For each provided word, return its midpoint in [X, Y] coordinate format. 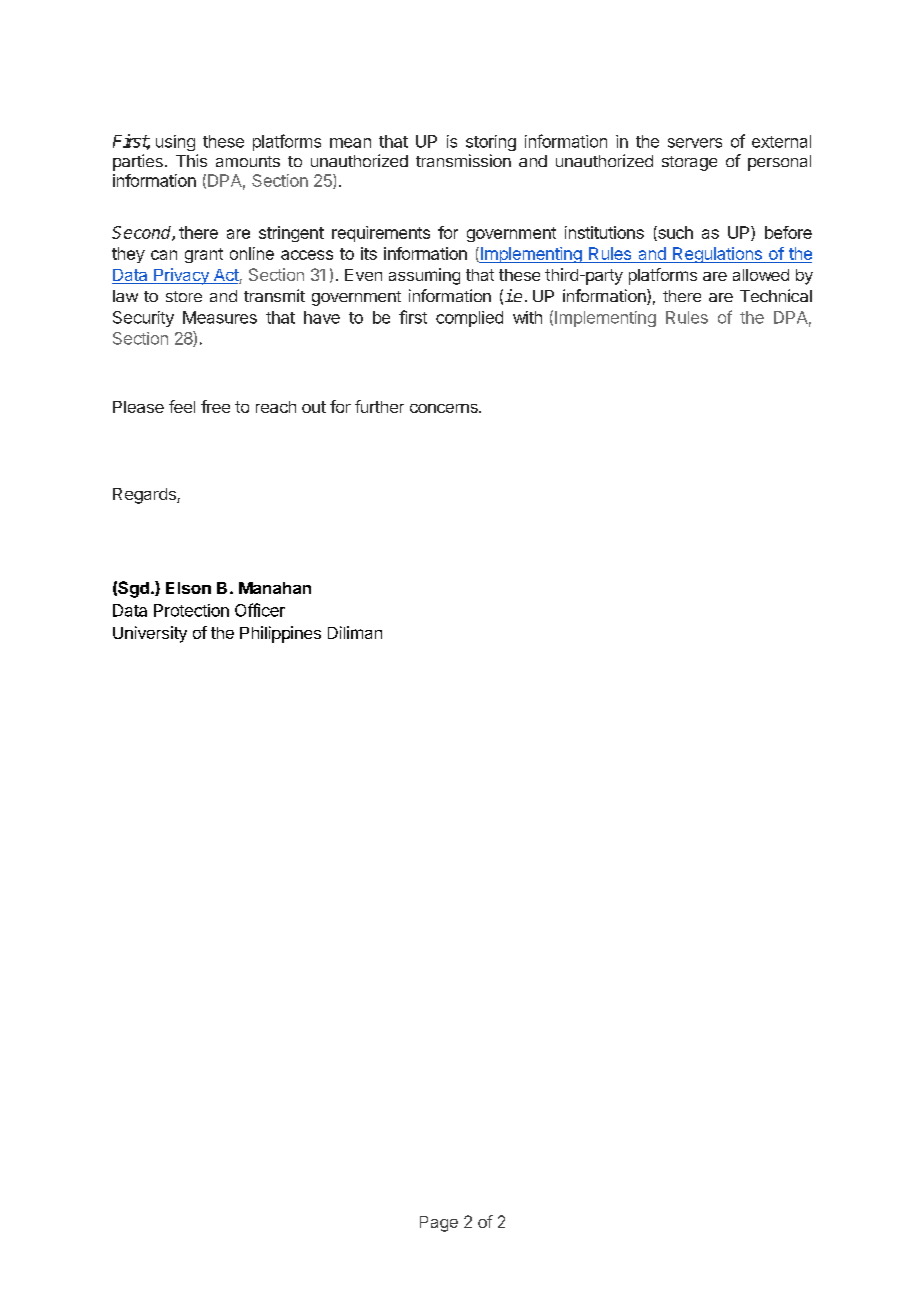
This [191, 160]
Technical [776, 295]
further [379, 406]
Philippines [280, 634]
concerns [445, 408]
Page [439, 1224]
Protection [191, 610]
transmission [463, 160]
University [150, 634]
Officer [260, 610]
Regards [145, 496]
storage [689, 163]
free [215, 406]
